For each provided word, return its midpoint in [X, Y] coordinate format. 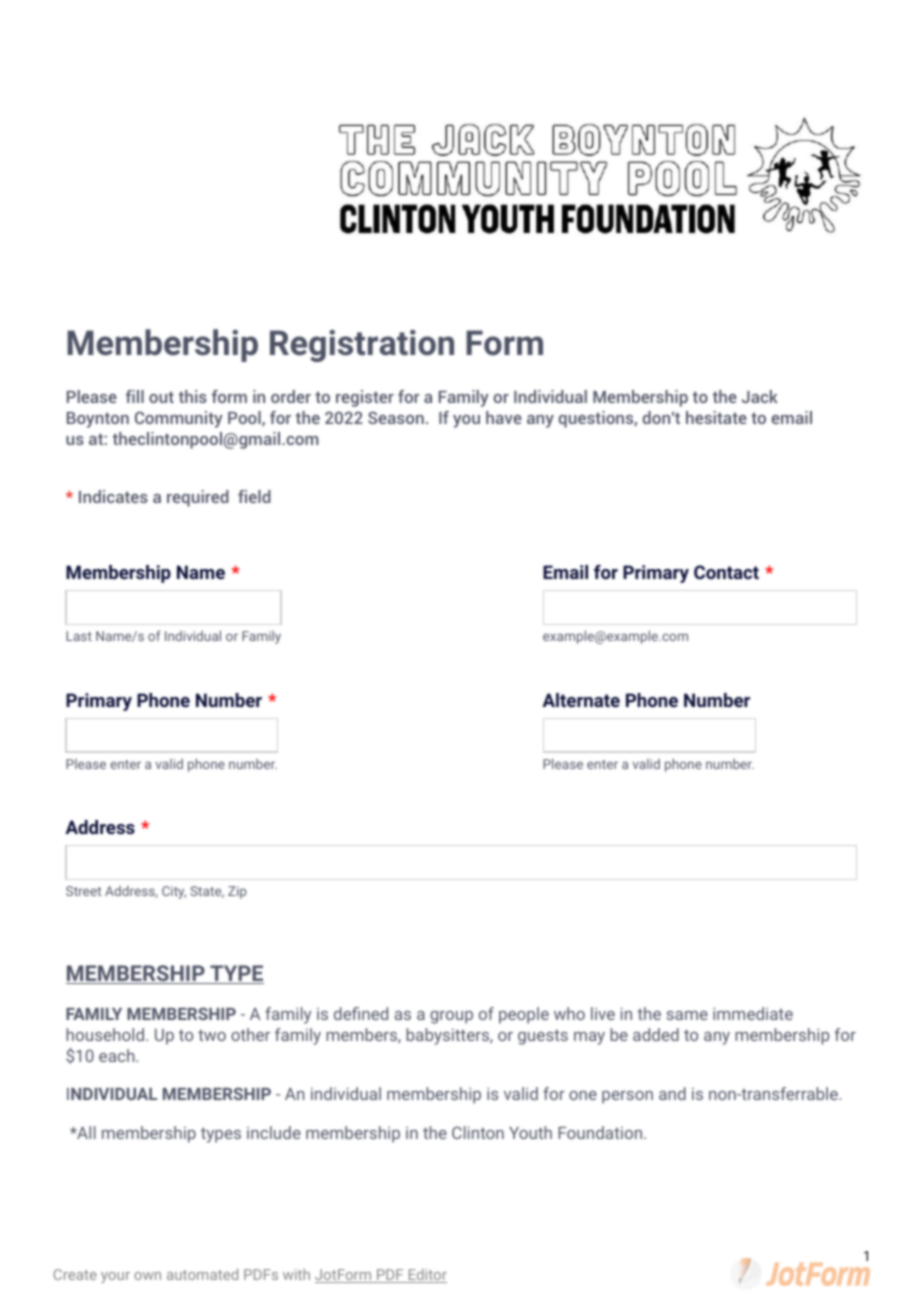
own [147, 1276]
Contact [726, 572]
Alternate [581, 700]
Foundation [600, 1132]
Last [79, 636]
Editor [426, 1276]
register [365, 398]
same [687, 1015]
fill [135, 396]
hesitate [716, 417]
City [174, 892]
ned [375, 1013]
